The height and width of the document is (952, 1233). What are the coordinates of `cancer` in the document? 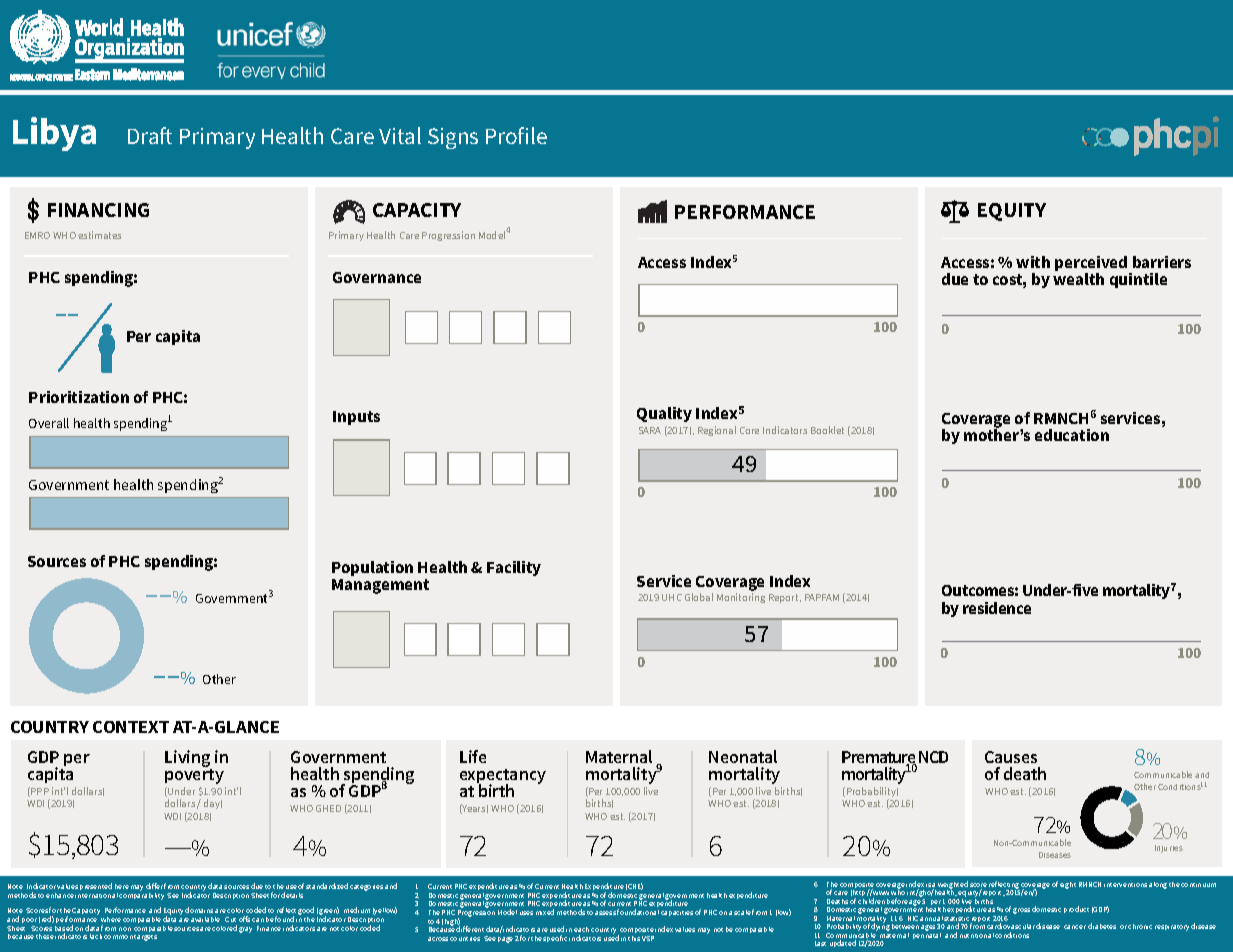 It's located at (1075, 927).
